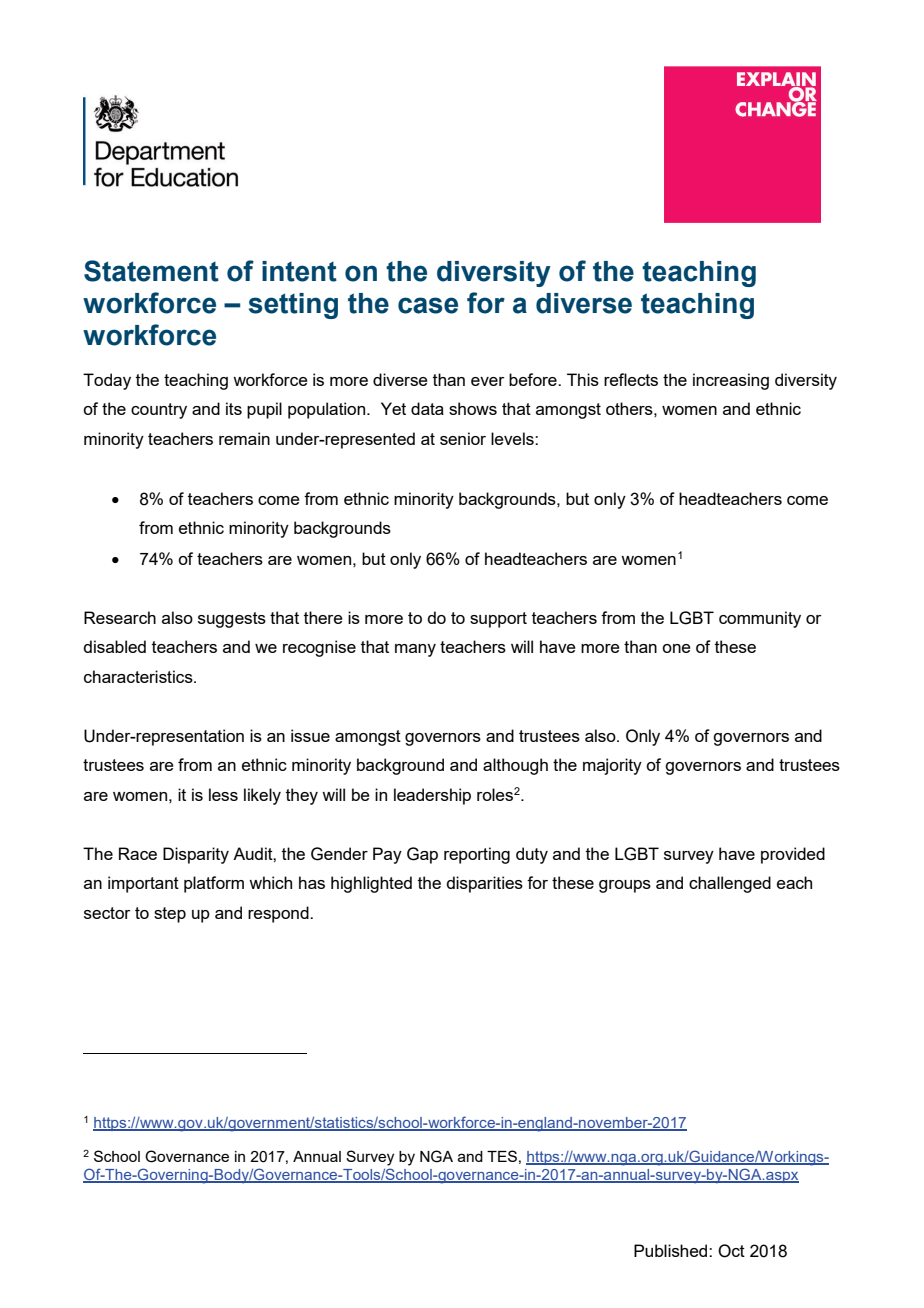 The image size is (924, 1308). What do you see at coordinates (232, 620) in the document?
I see `suggests` at bounding box center [232, 620].
